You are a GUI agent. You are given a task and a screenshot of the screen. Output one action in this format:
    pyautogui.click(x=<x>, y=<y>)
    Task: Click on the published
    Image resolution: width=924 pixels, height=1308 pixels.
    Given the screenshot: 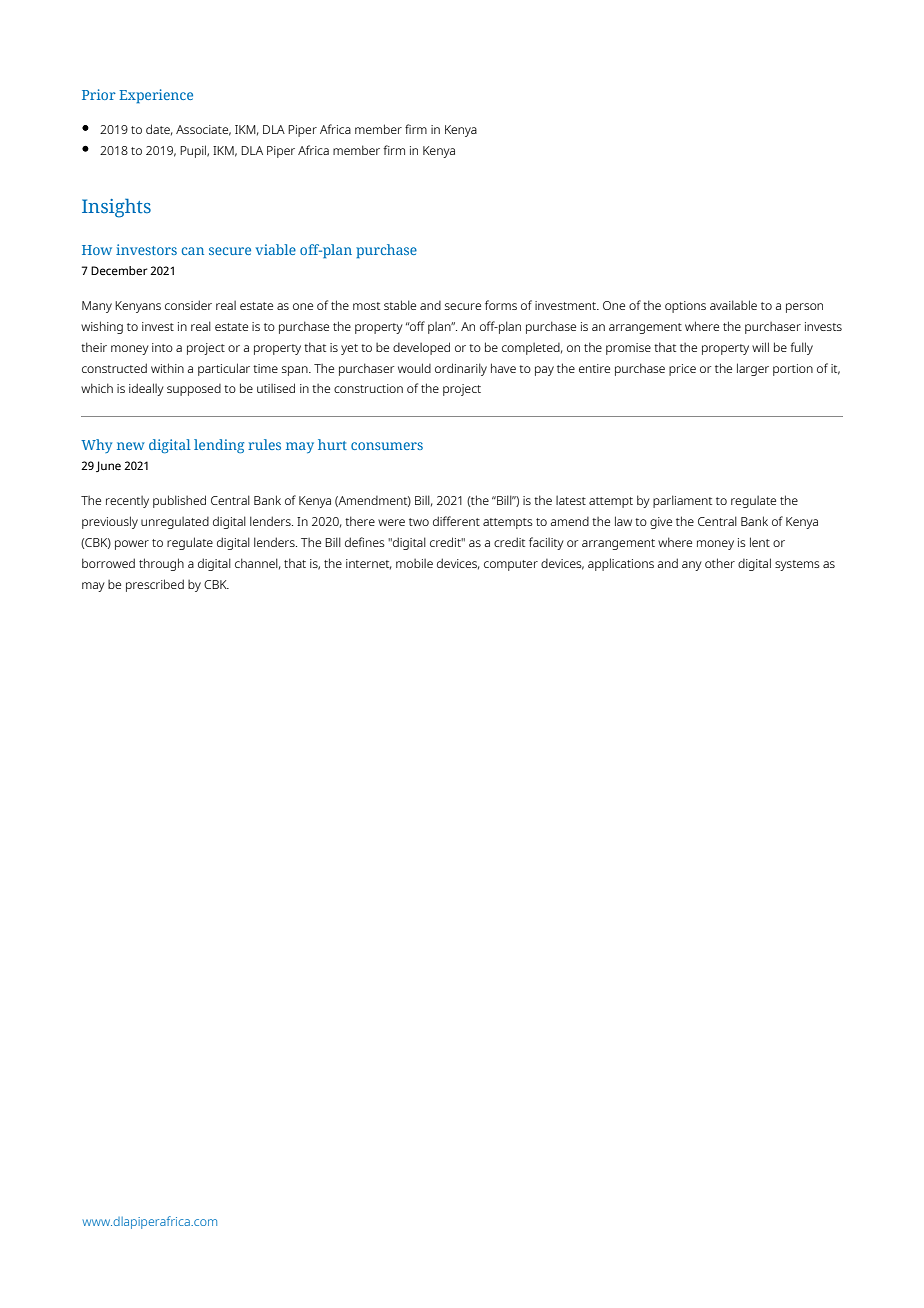 What is the action you would take?
    pyautogui.click(x=179, y=501)
